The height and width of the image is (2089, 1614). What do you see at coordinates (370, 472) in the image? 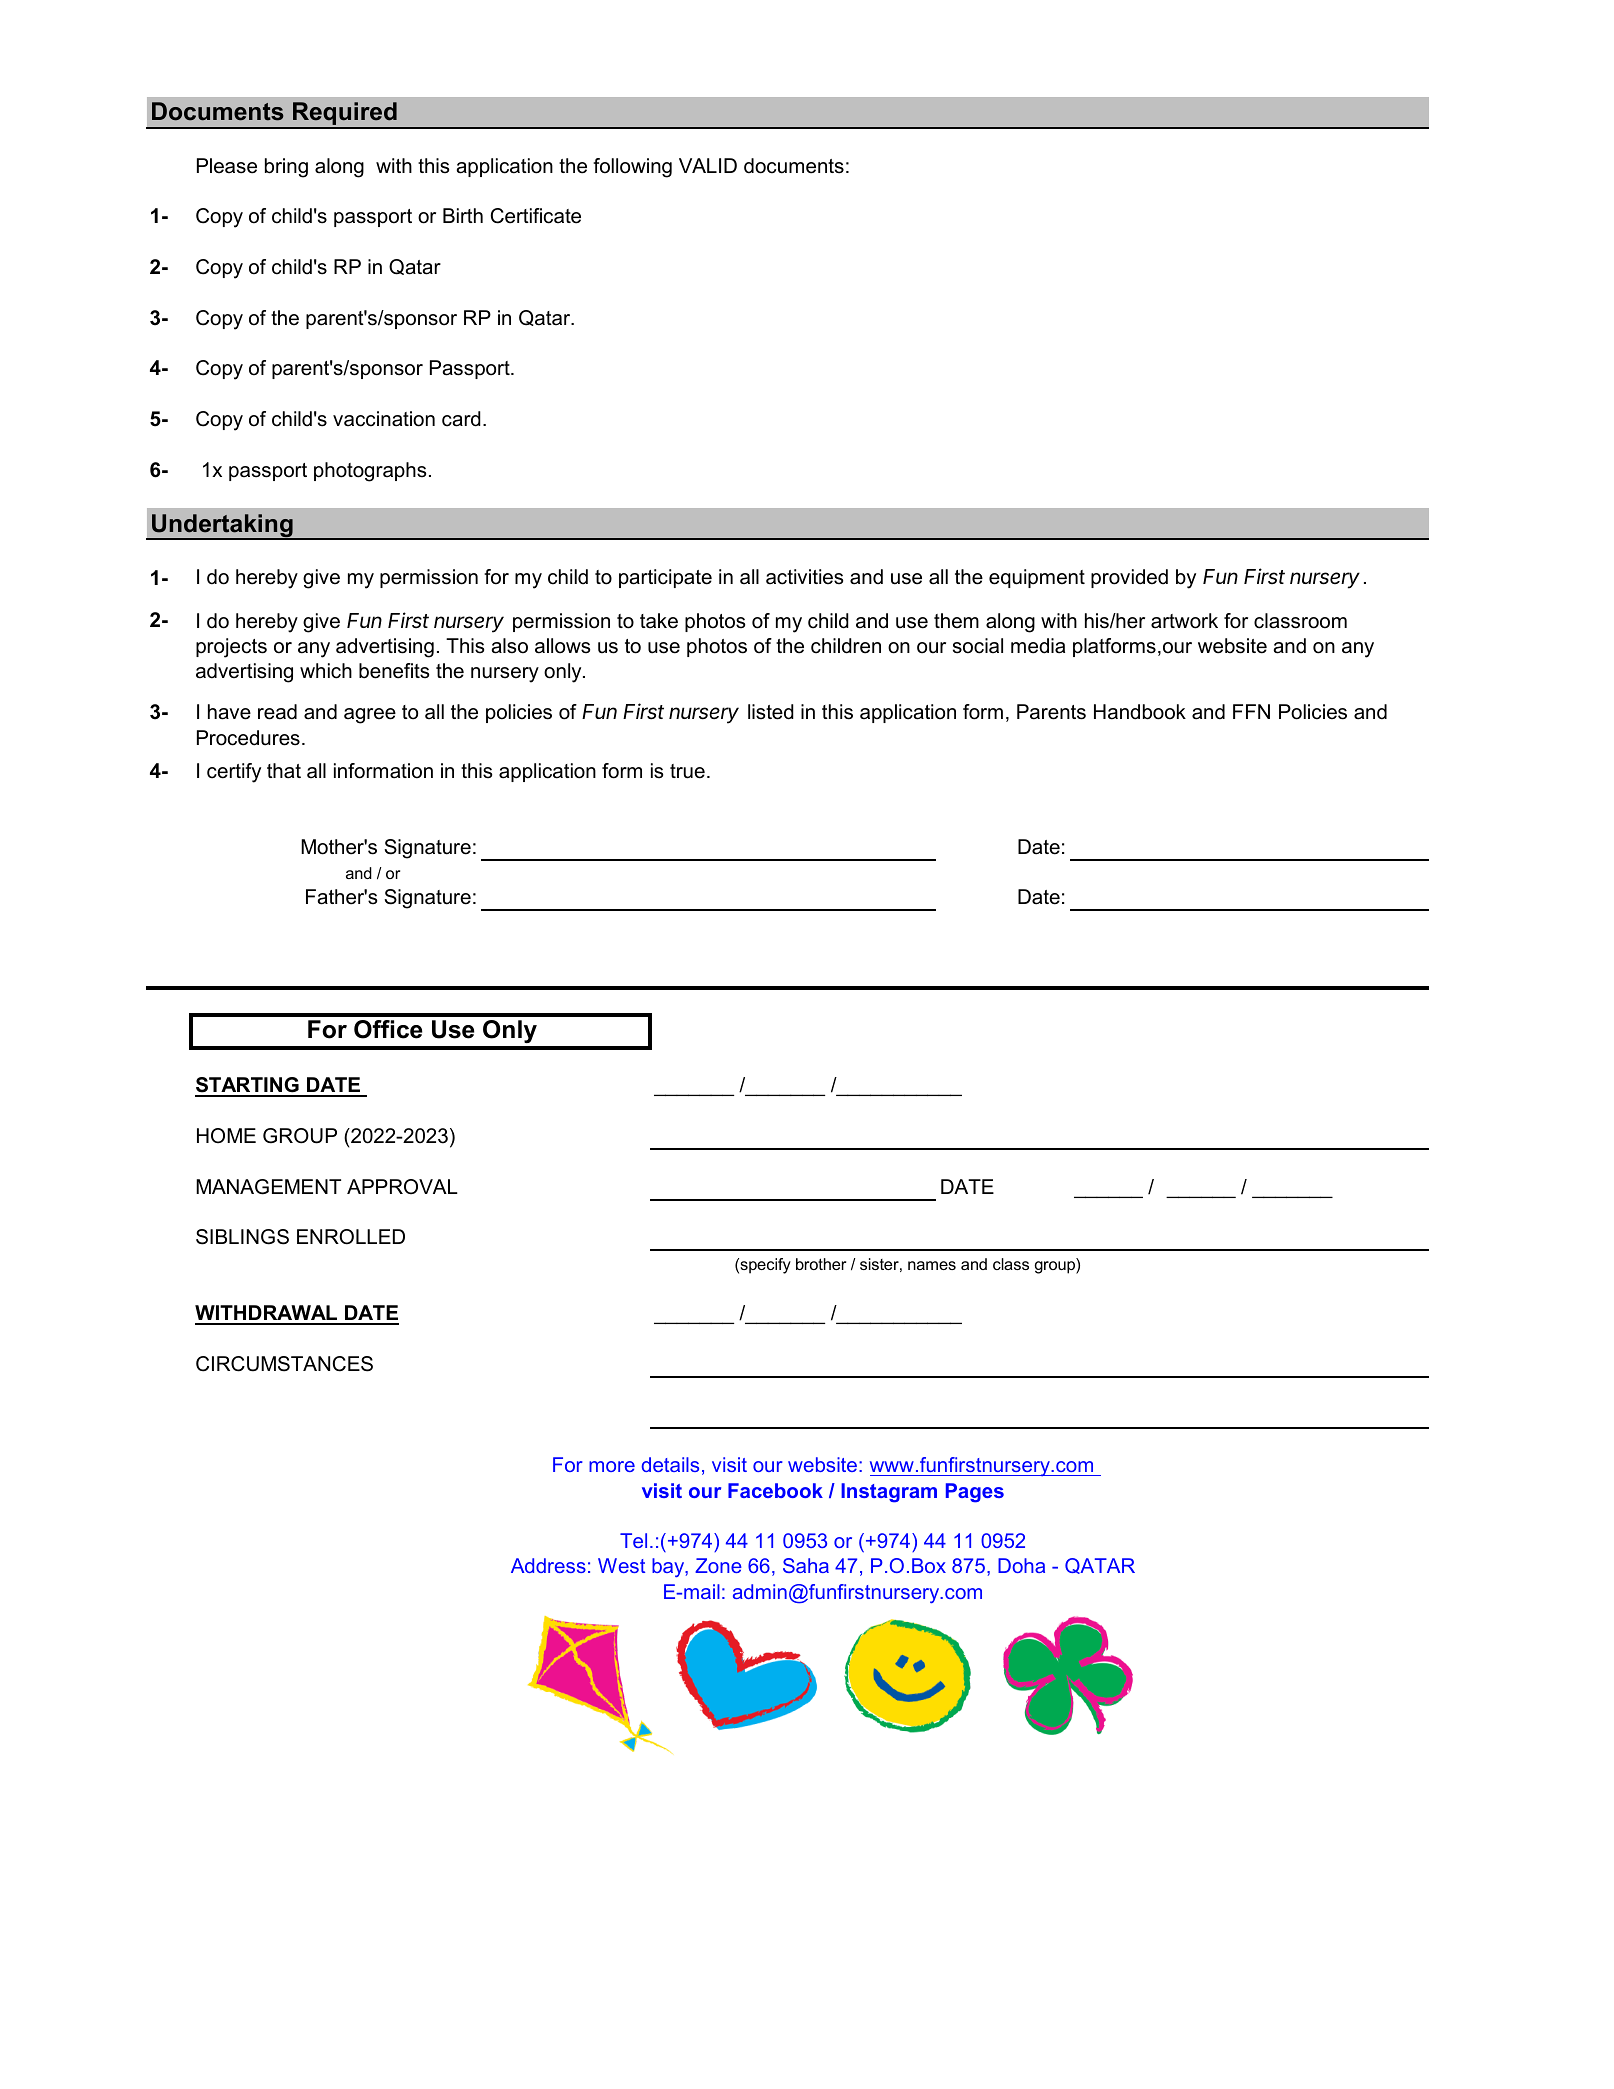
I see `photographs` at bounding box center [370, 472].
